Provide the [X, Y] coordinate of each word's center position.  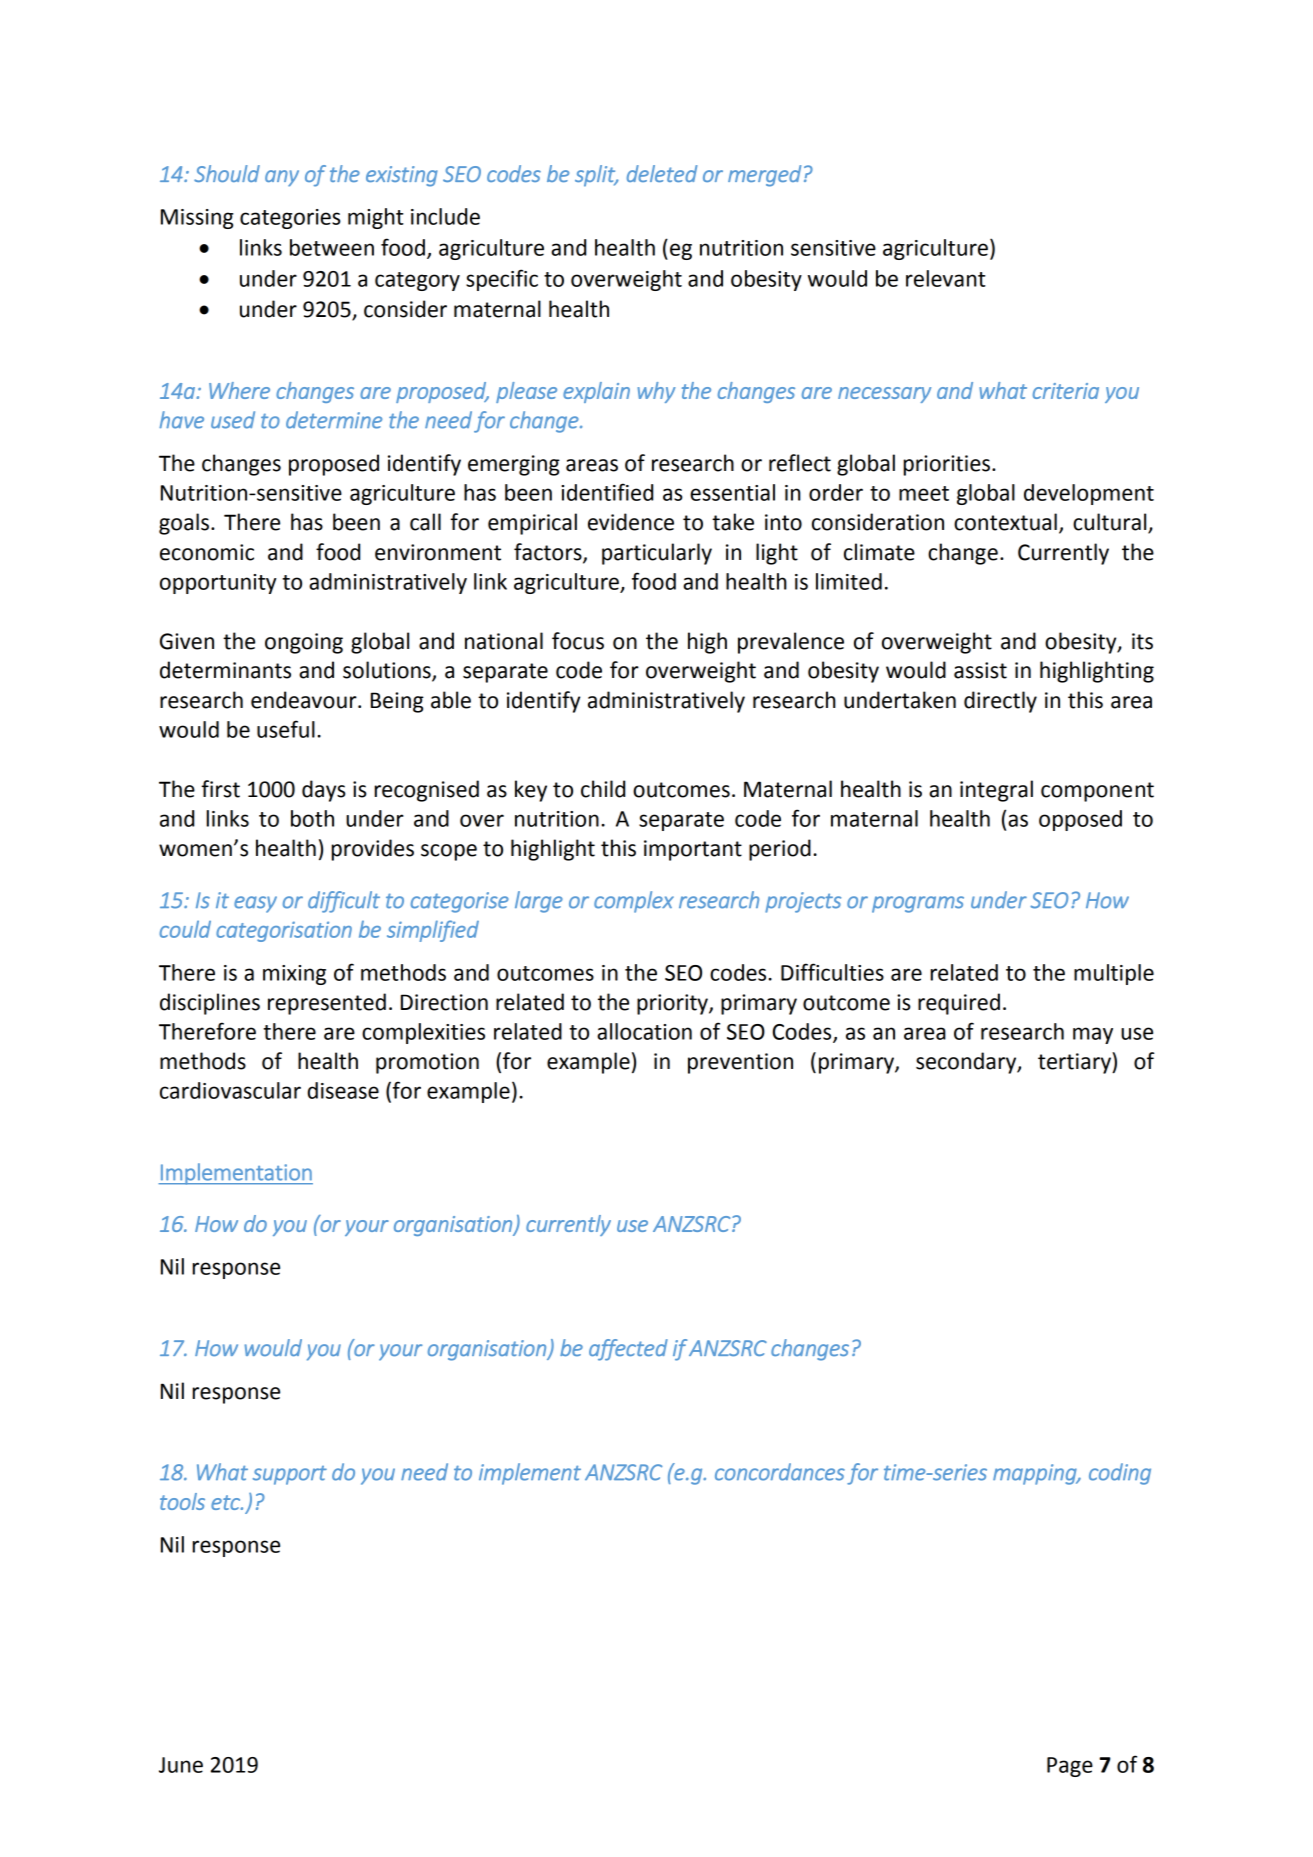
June [181, 1765]
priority [673, 1004]
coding [1120, 1474]
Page [1070, 1767]
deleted [662, 173]
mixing [294, 975]
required [959, 1004]
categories [290, 219]
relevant [946, 278]
